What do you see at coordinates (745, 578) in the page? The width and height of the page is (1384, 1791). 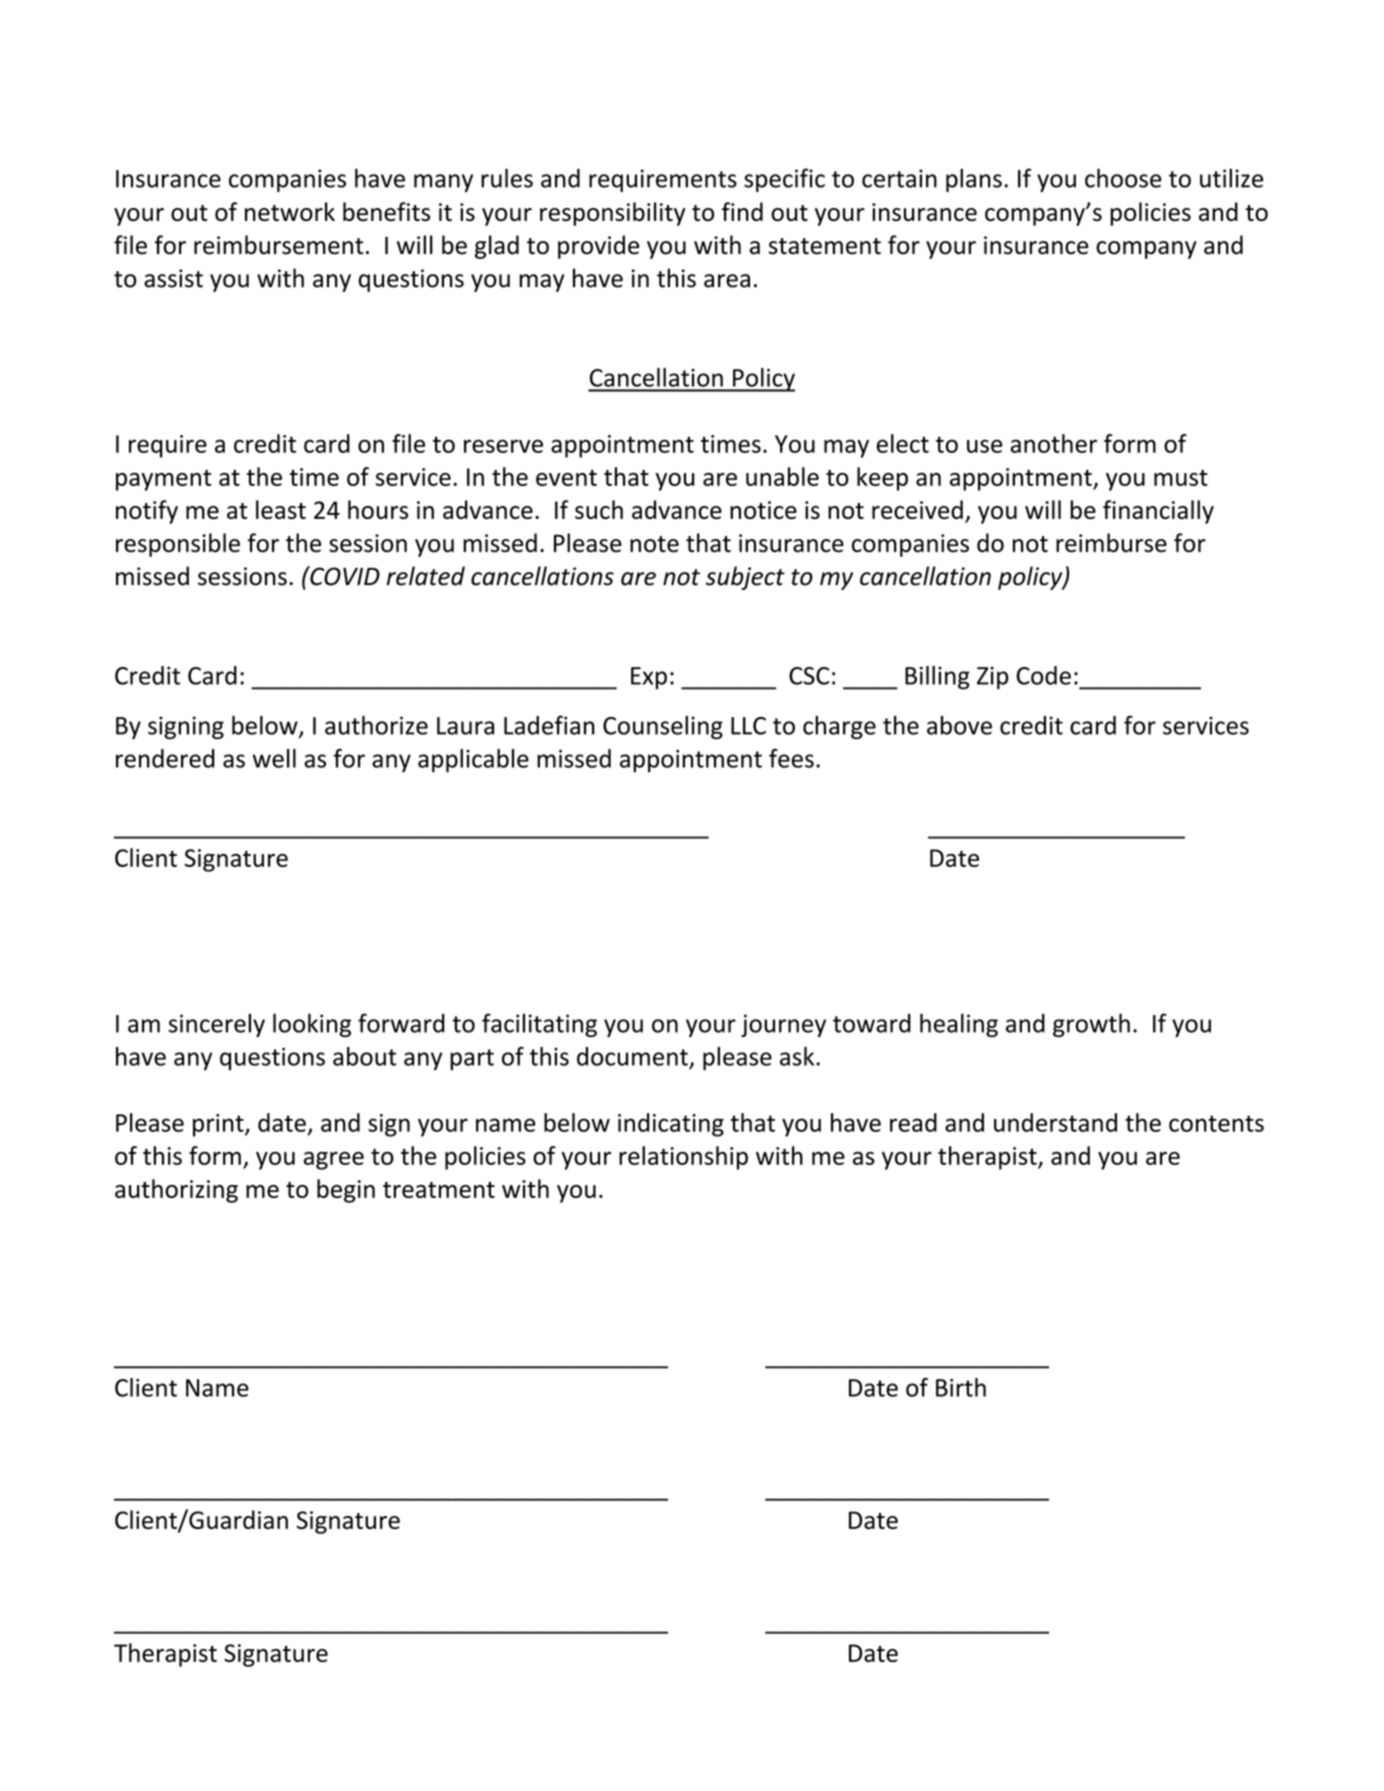 I see `subject` at bounding box center [745, 578].
